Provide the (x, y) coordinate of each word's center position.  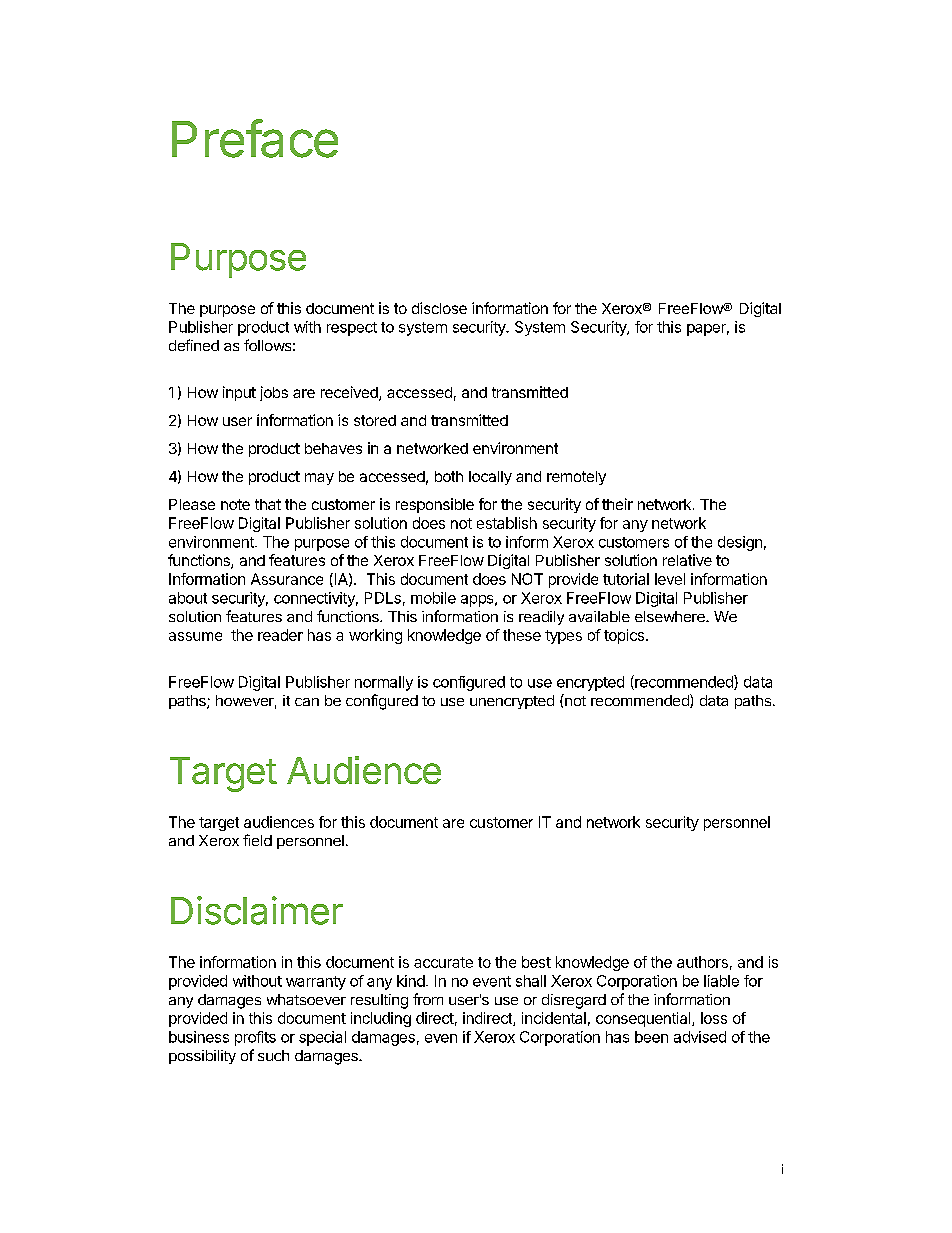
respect (352, 329)
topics (625, 636)
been (651, 1037)
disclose (439, 308)
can (307, 702)
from (428, 999)
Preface (255, 138)
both (449, 476)
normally (384, 683)
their (617, 504)
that (268, 504)
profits (255, 1038)
